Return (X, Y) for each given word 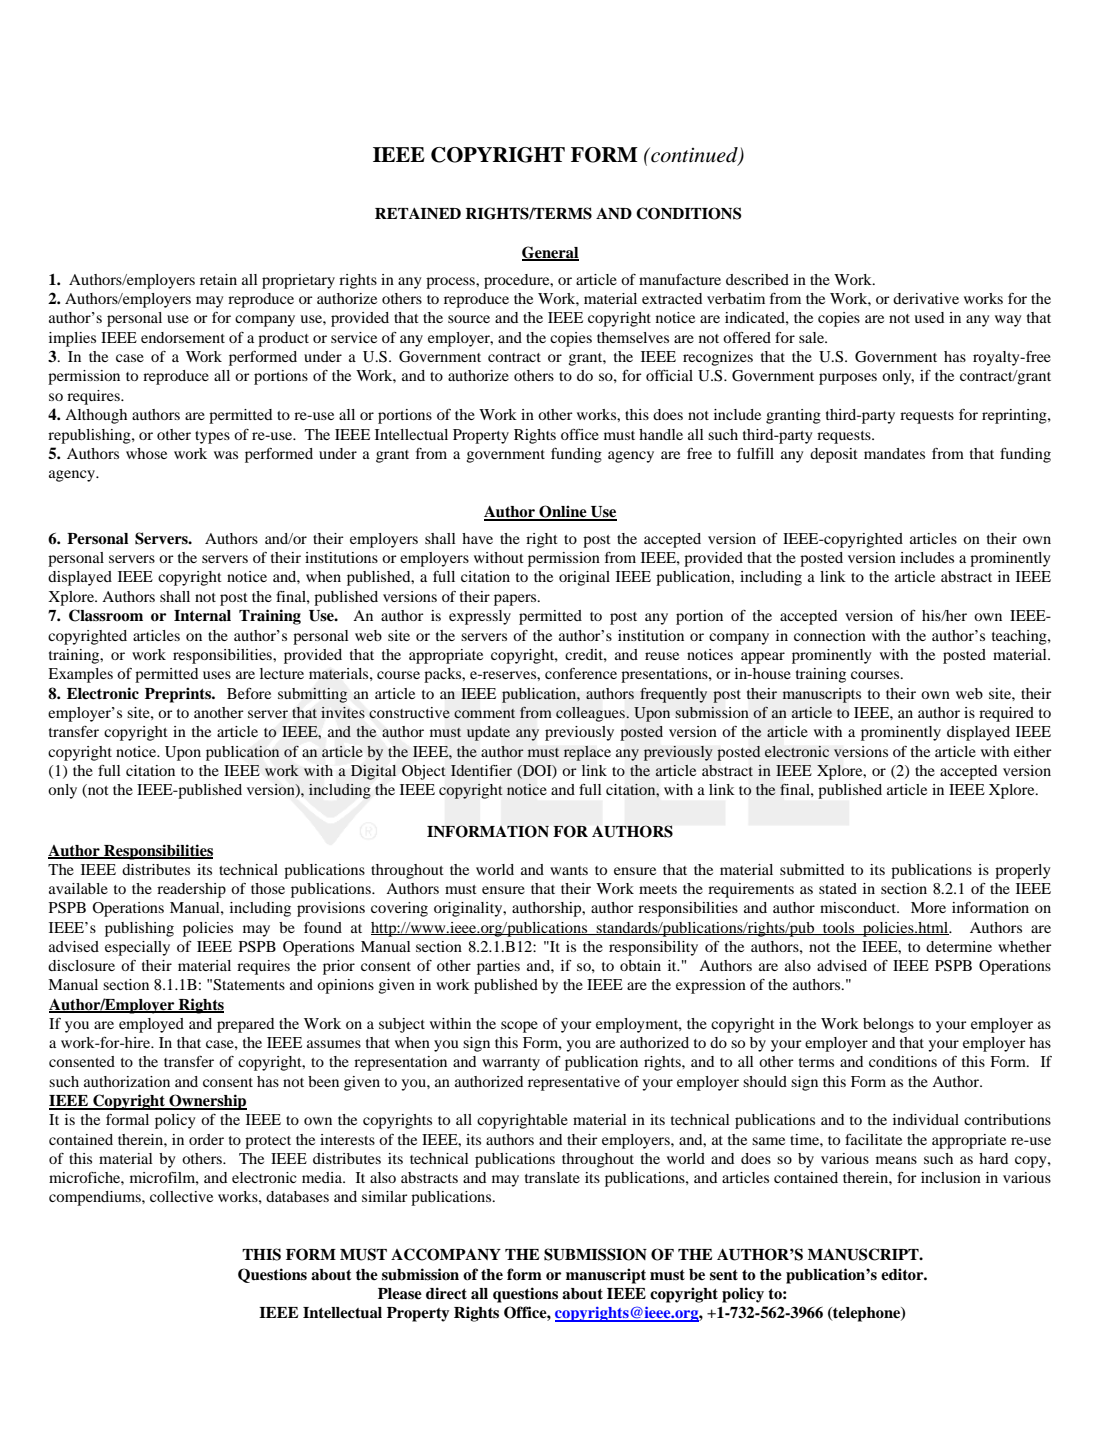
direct (446, 1293)
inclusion (951, 1177)
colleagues (591, 714)
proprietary (298, 281)
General (550, 253)
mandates (894, 453)
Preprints (179, 695)
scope (519, 1027)
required (1006, 714)
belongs (888, 1025)
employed (151, 1025)
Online (563, 512)
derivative (926, 298)
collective (181, 1196)
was (226, 455)
